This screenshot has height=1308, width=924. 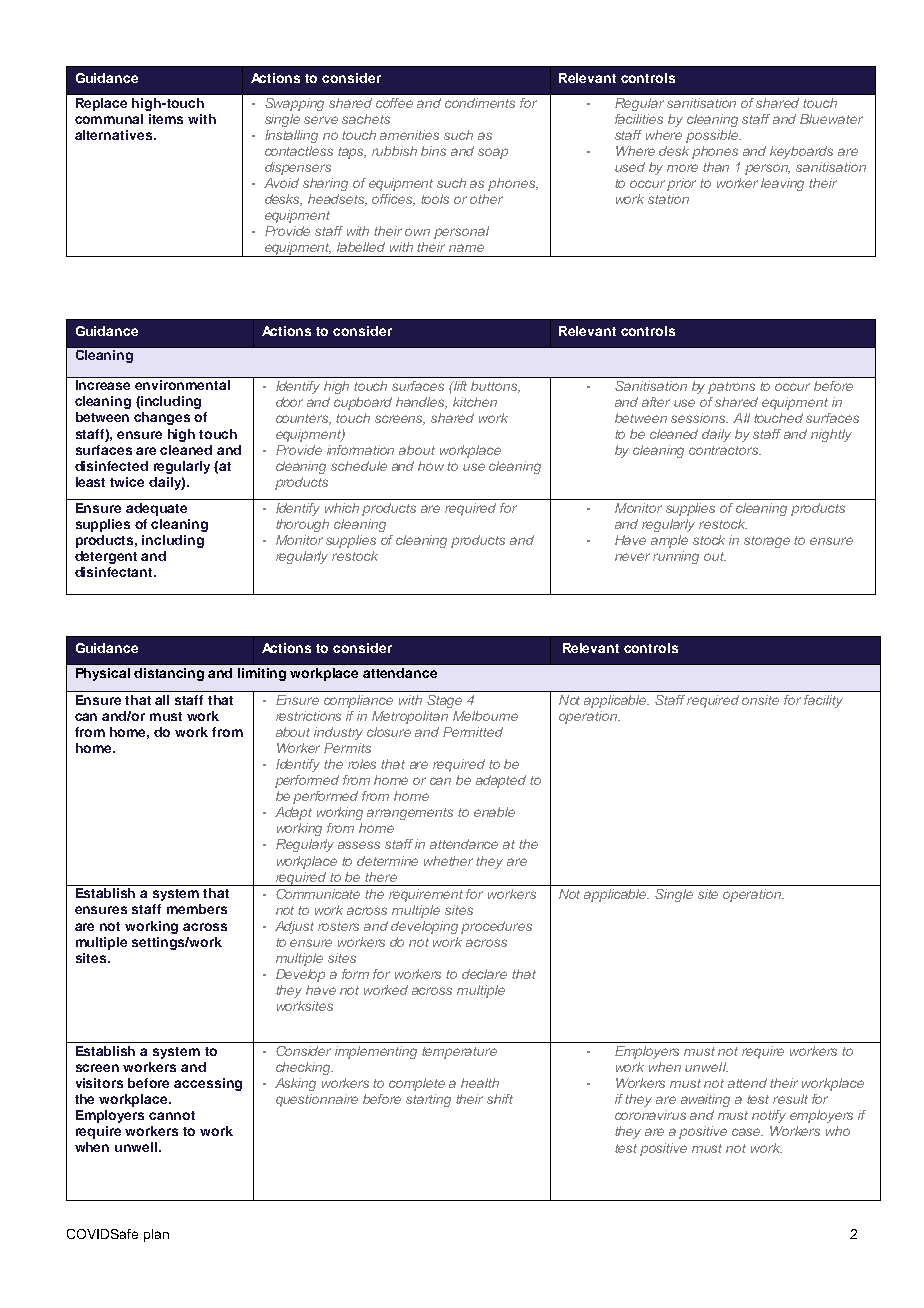 I want to click on storage, so click(x=767, y=542).
